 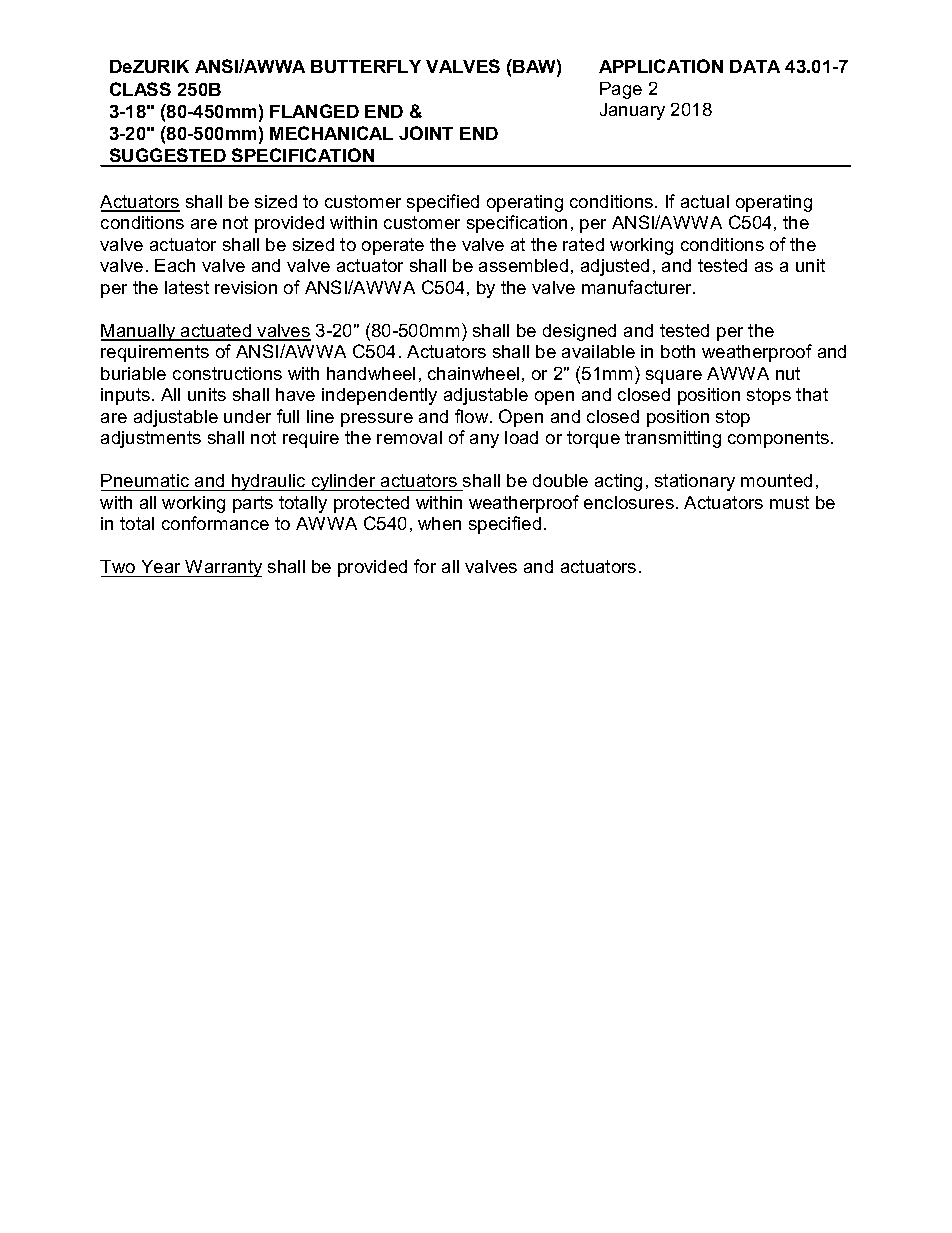 I want to click on Warranty, so click(x=223, y=568).
